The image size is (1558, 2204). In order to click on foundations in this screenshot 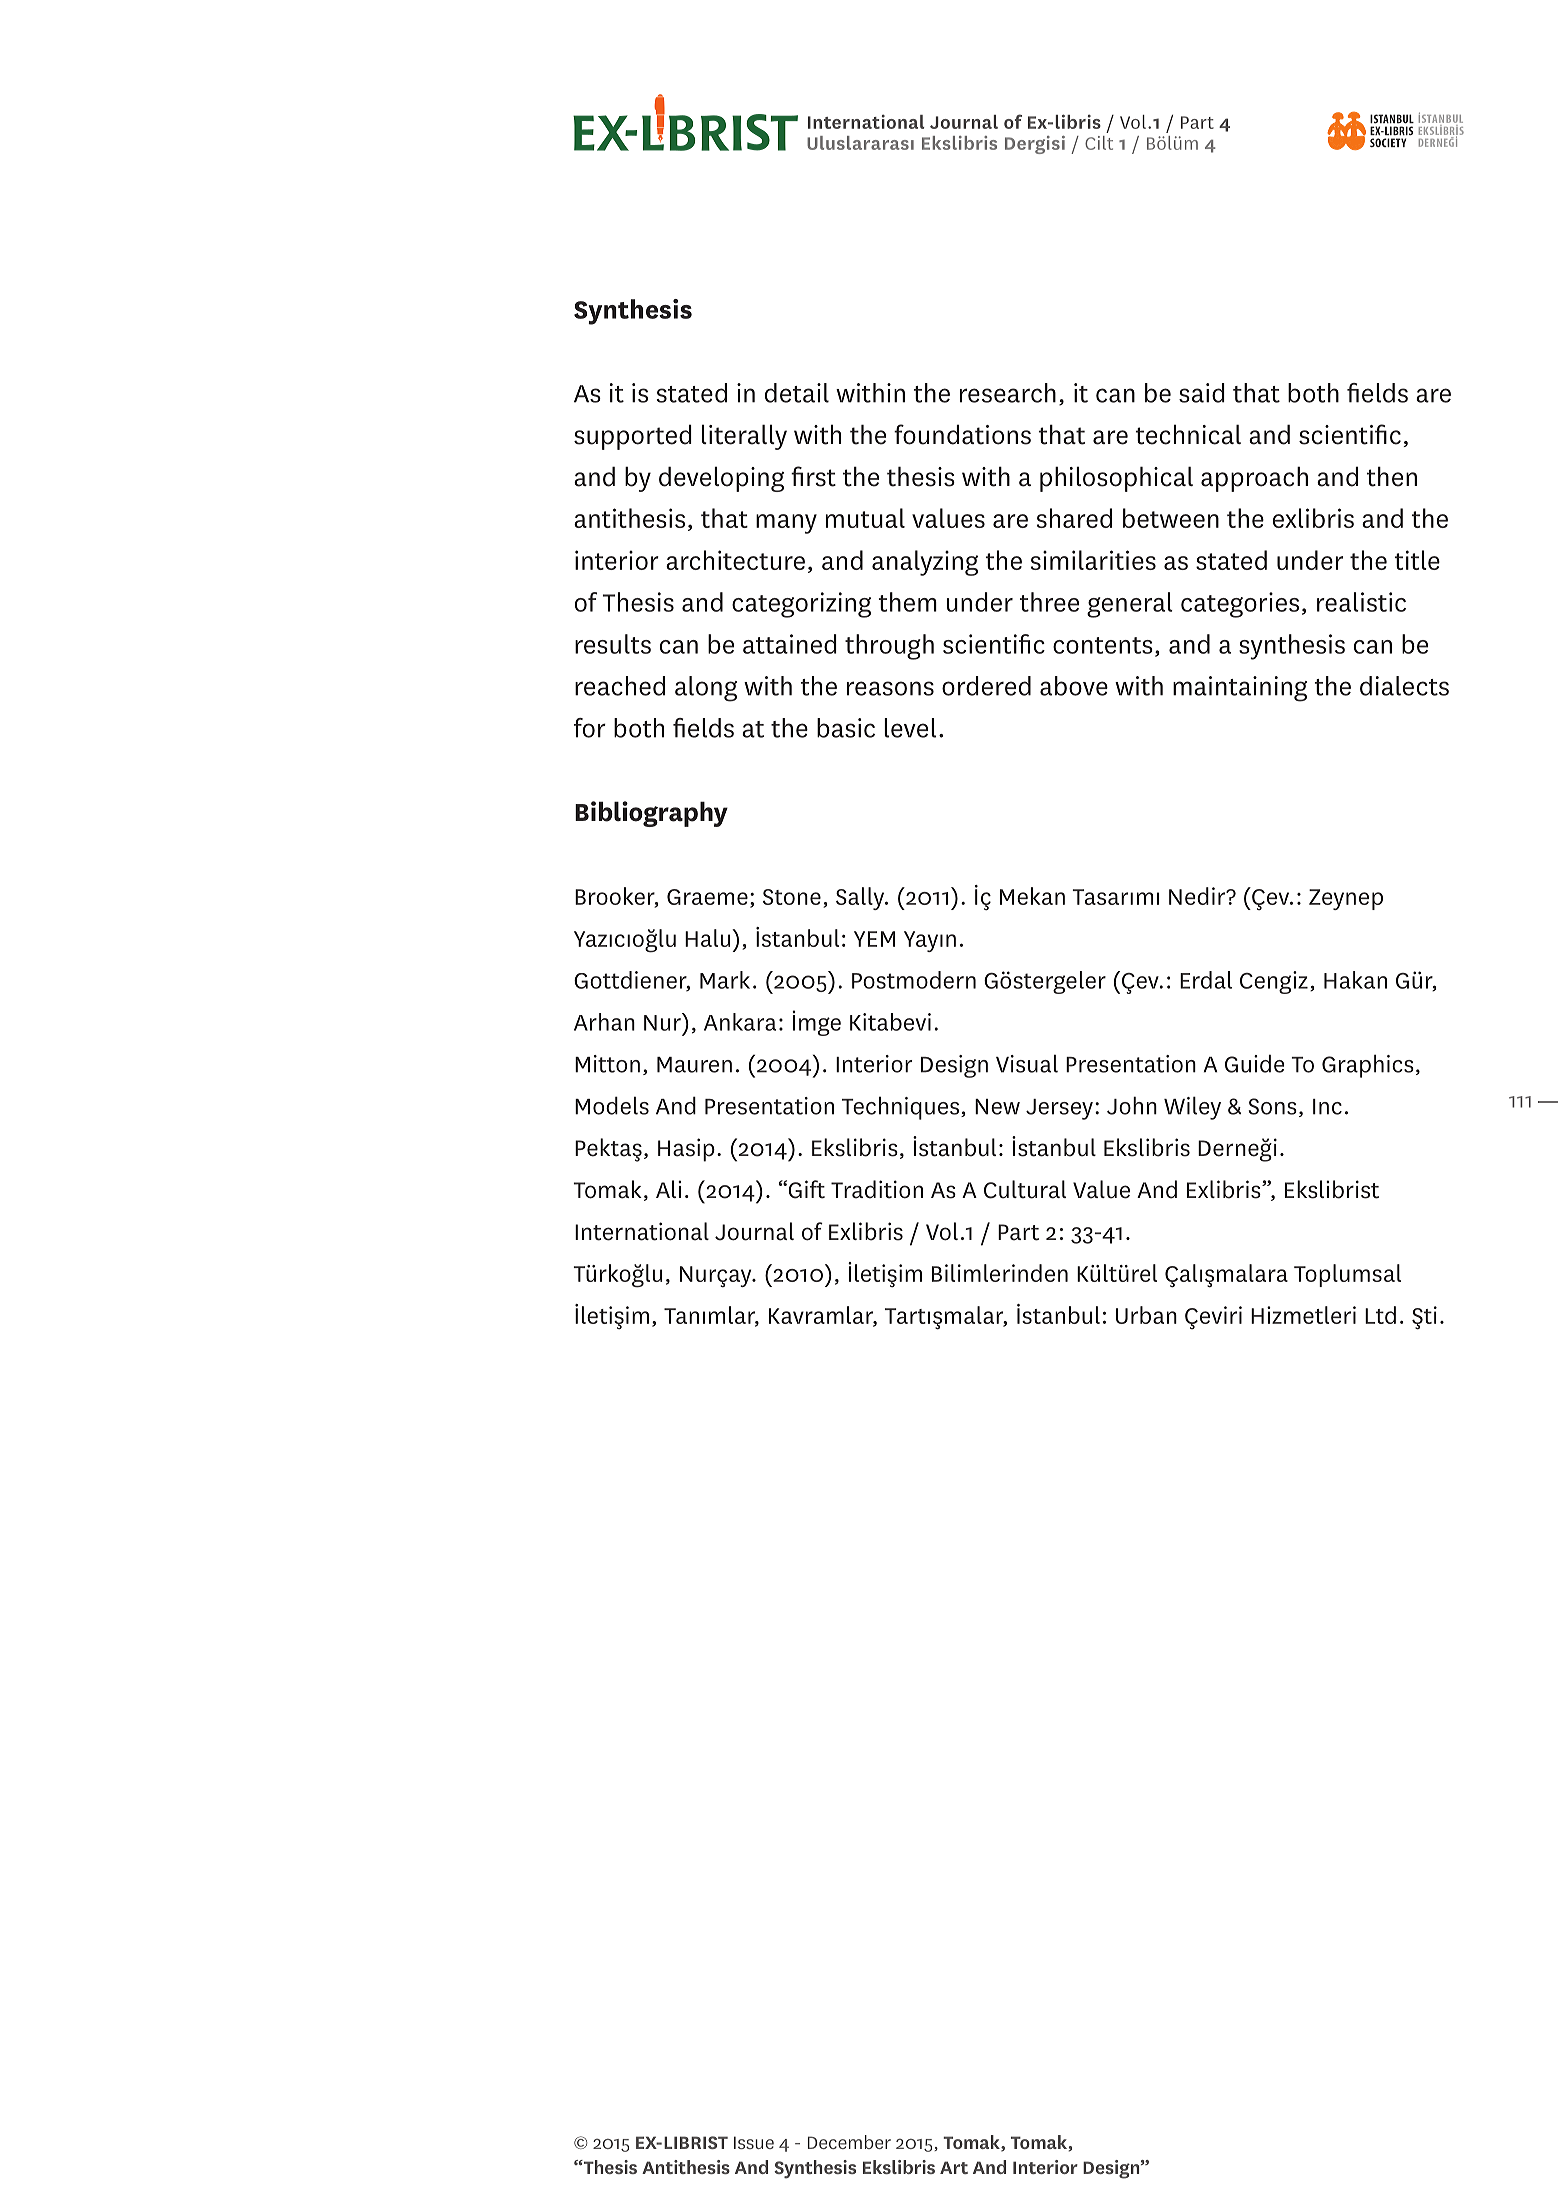, I will do `click(962, 434)`.
